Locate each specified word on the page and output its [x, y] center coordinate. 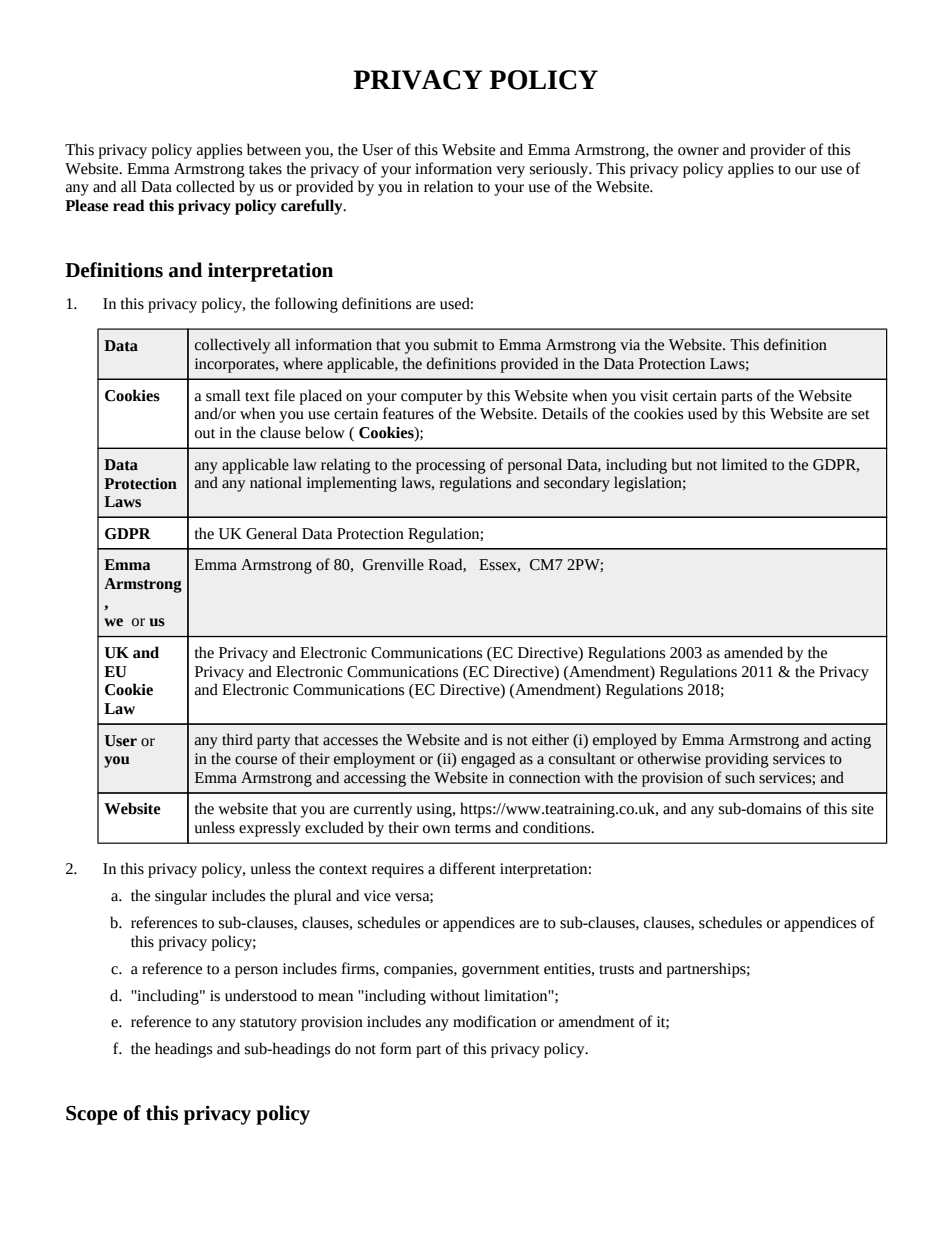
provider [778, 151]
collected [205, 186]
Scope [92, 1115]
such [740, 777]
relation [448, 186]
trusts [616, 970]
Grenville [393, 564]
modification [494, 1021]
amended [753, 652]
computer [432, 398]
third [237, 739]
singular [181, 897]
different [468, 868]
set [861, 415]
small [223, 395]
